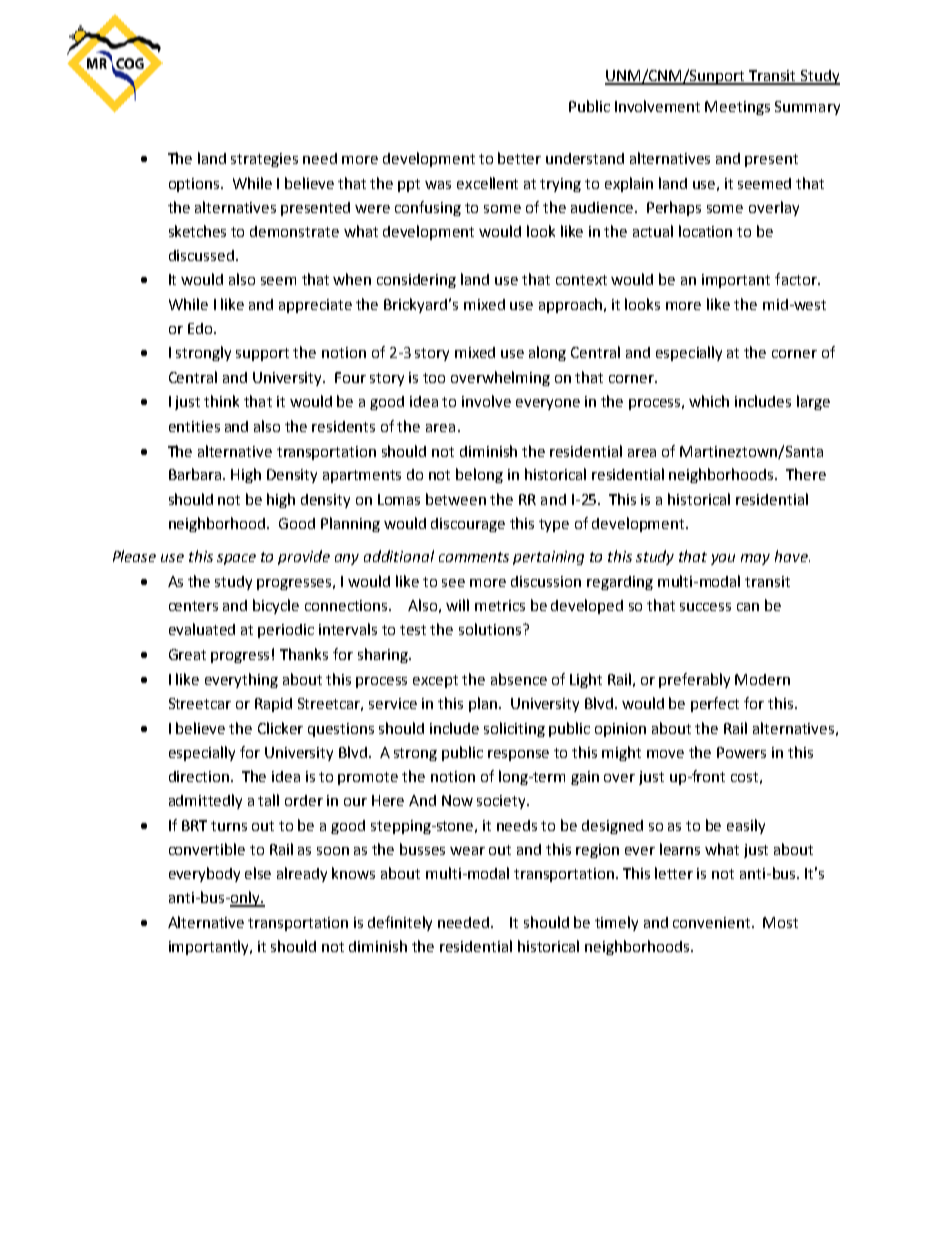 This screenshot has height=1233, width=952. I want to click on else, so click(258, 873).
